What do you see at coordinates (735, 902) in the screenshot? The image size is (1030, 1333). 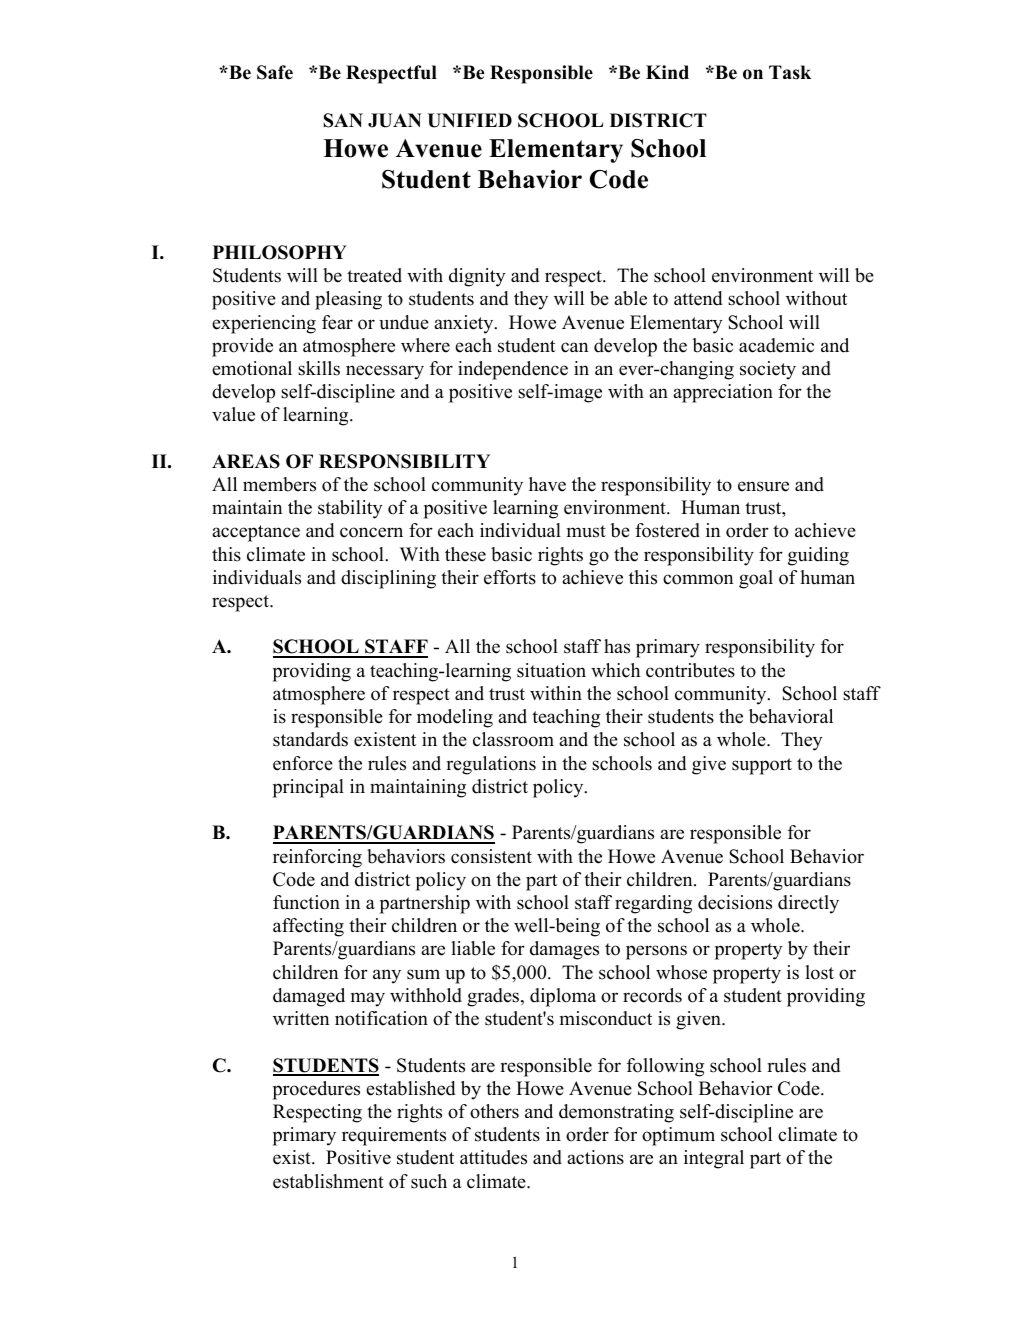 I see `decisions` at bounding box center [735, 902].
